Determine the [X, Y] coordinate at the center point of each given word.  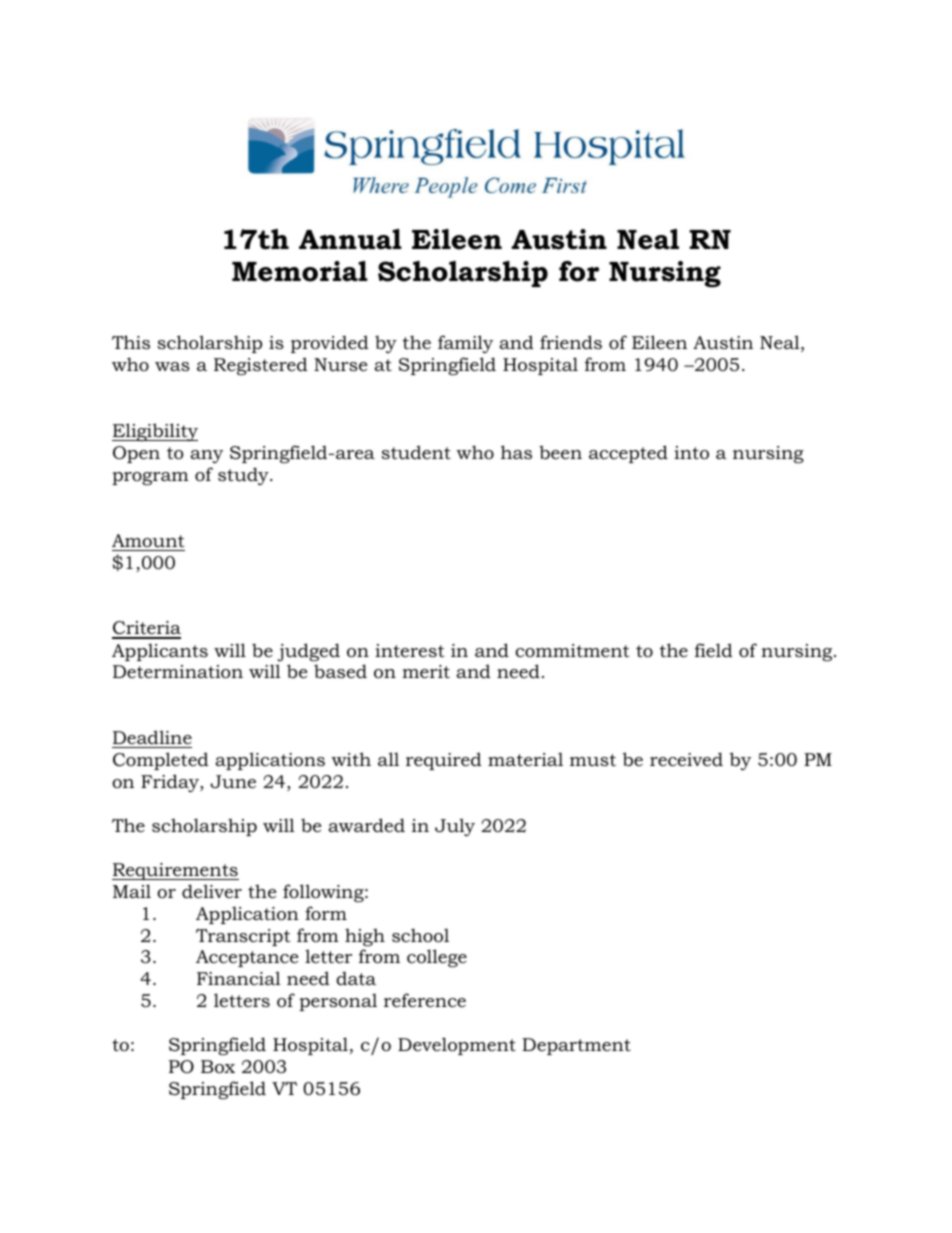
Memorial [300, 271]
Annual [350, 239]
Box [218, 1067]
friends [571, 342]
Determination [178, 672]
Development [457, 1046]
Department [576, 1046]
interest [409, 650]
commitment [572, 650]
